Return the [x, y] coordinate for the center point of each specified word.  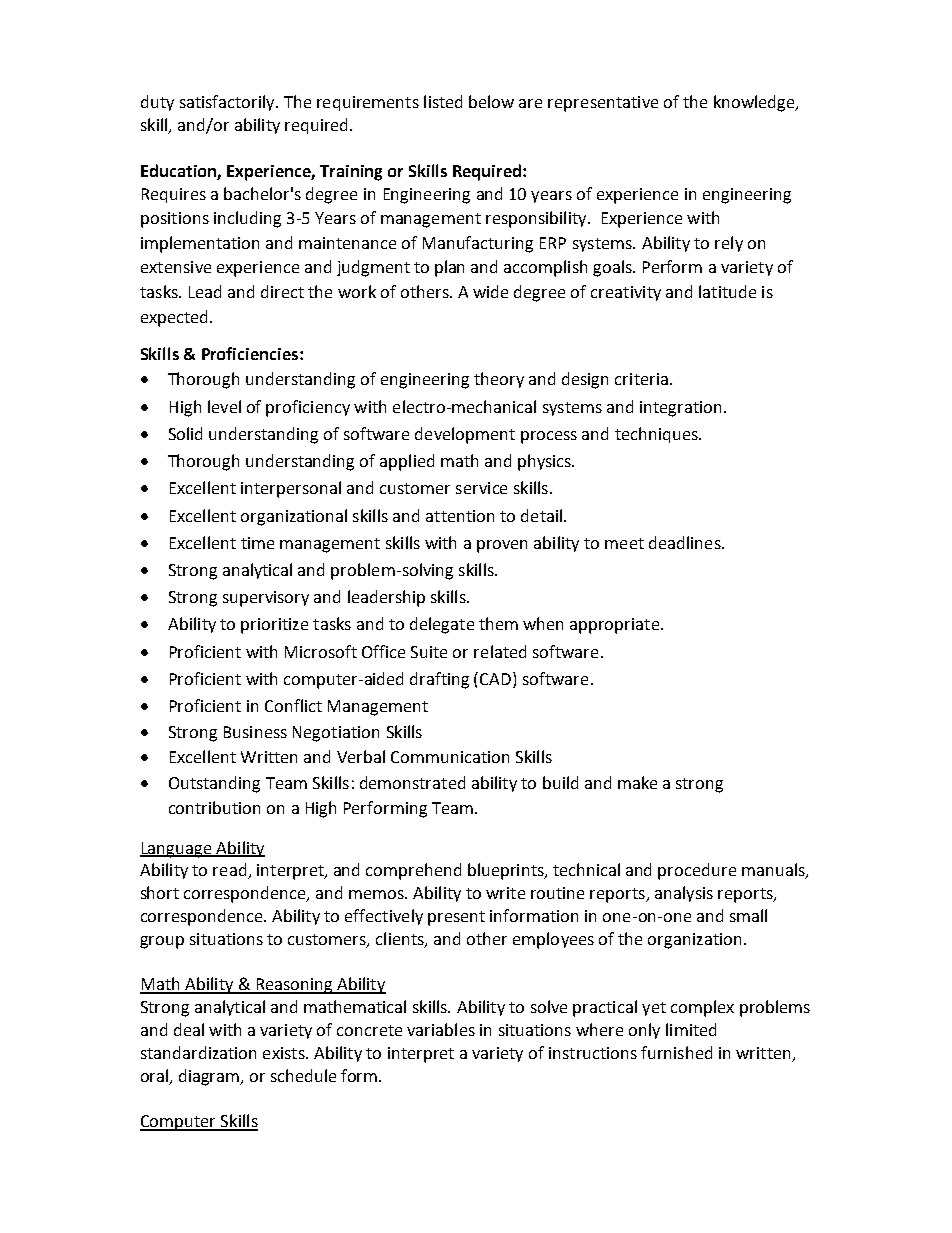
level [224, 406]
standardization [198, 1052]
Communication [450, 757]
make [637, 782]
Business [255, 732]
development [465, 435]
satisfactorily [228, 103]
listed [443, 101]
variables [441, 1029]
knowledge [755, 103]
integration [680, 409]
